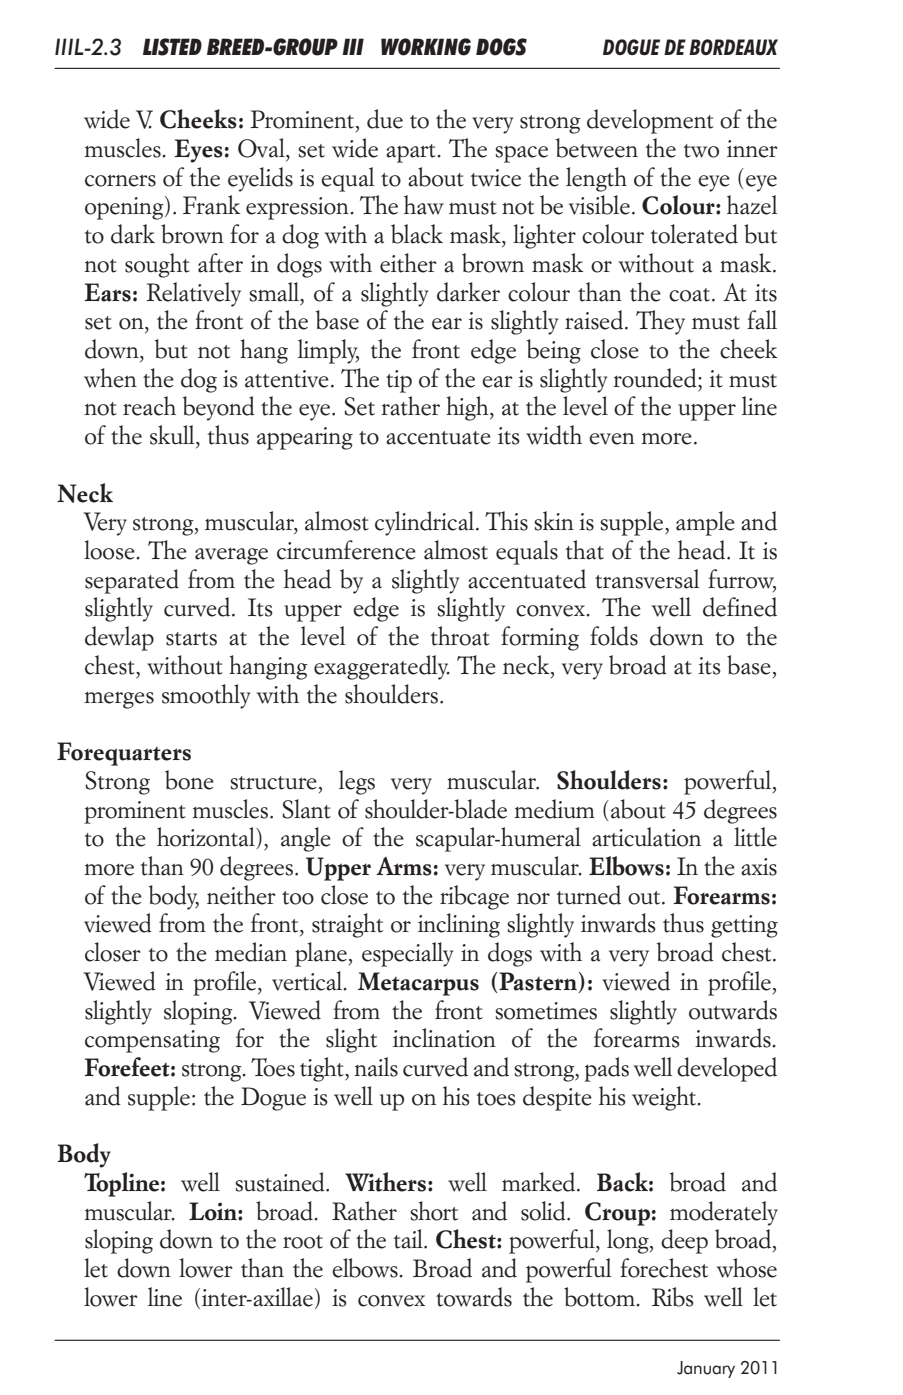 The width and height of the screenshot is (903, 1395). What do you see at coordinates (206, 696) in the screenshot?
I see `smoothly` at bounding box center [206, 696].
